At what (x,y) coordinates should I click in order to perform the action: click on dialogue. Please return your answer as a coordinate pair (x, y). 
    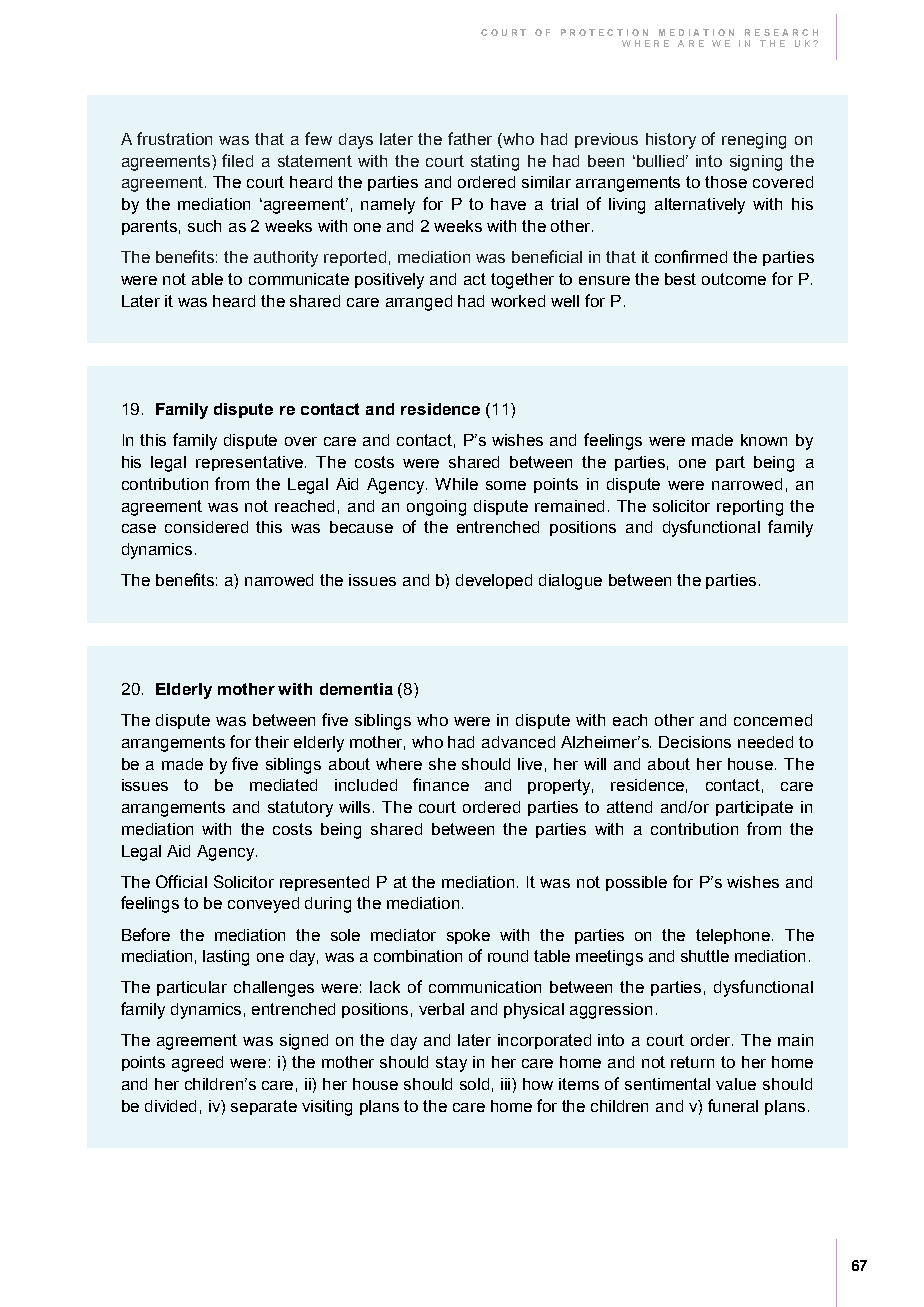
    Looking at the image, I should click on (570, 582).
